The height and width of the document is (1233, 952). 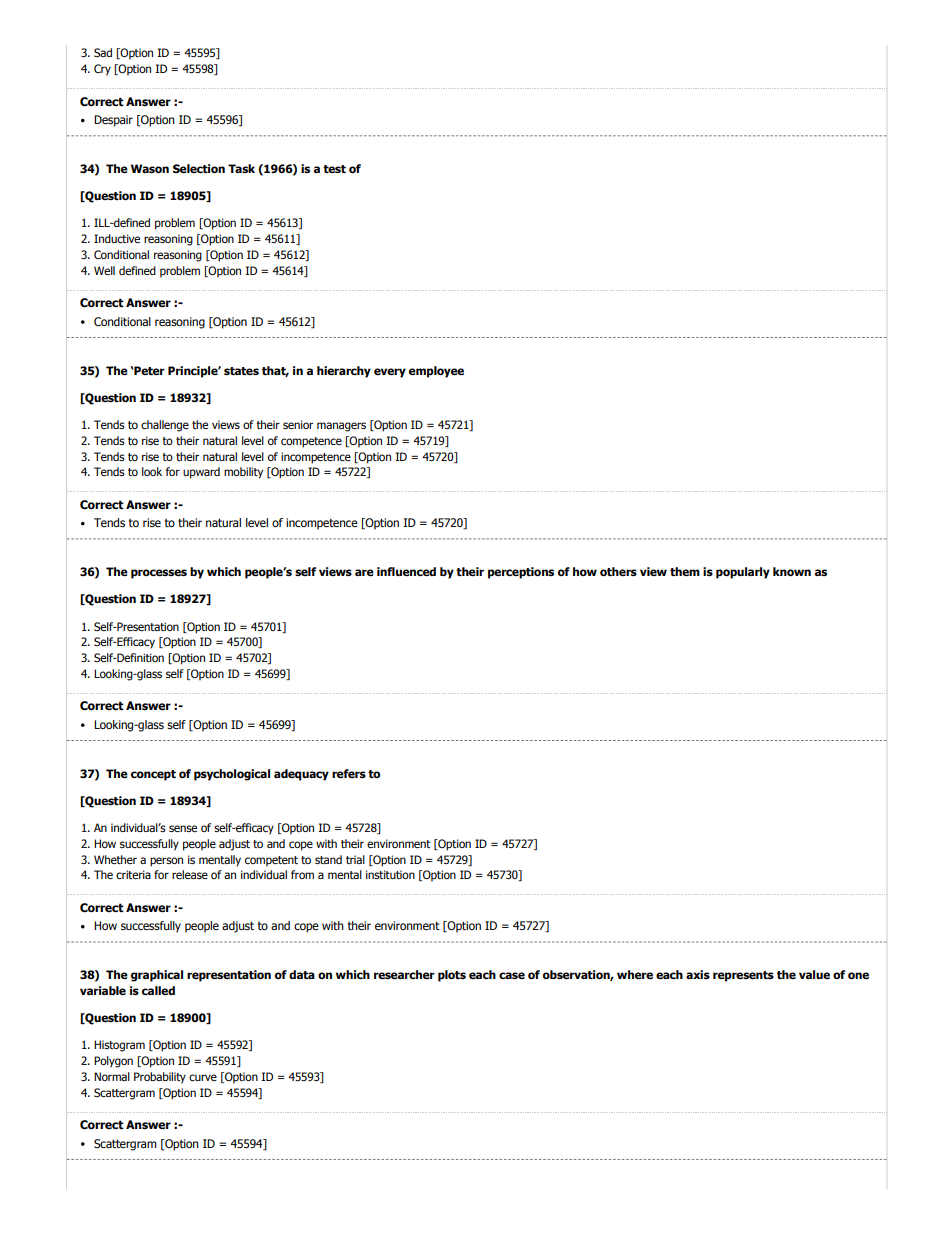 I want to click on Well, so click(x=104, y=270).
